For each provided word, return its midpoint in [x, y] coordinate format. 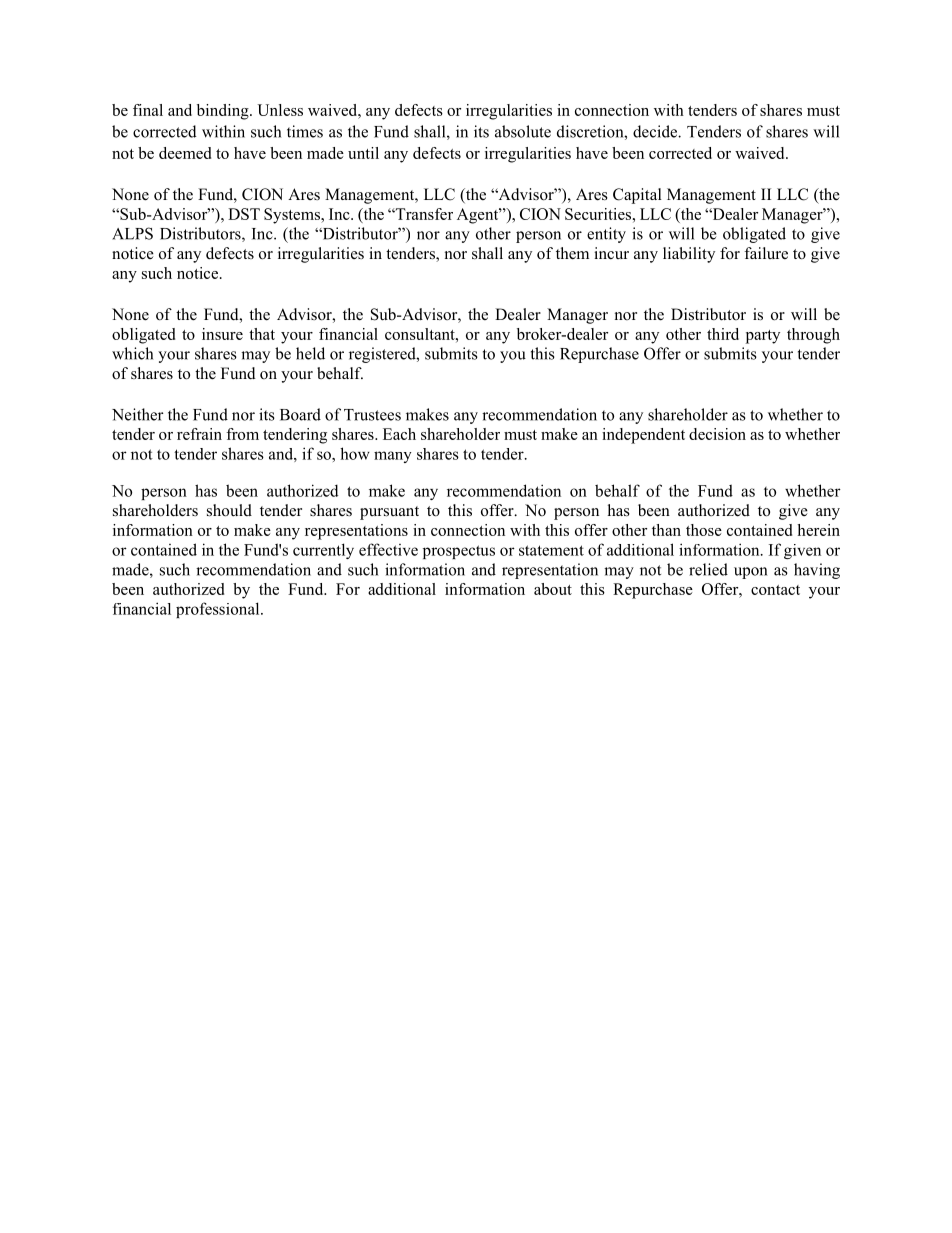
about [553, 589]
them [572, 253]
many [393, 457]
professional [219, 610]
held [310, 353]
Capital [637, 196]
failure [766, 253]
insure [222, 334]
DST [244, 214]
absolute [523, 131]
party [763, 337]
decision [717, 434]
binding [224, 112]
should [229, 510]
